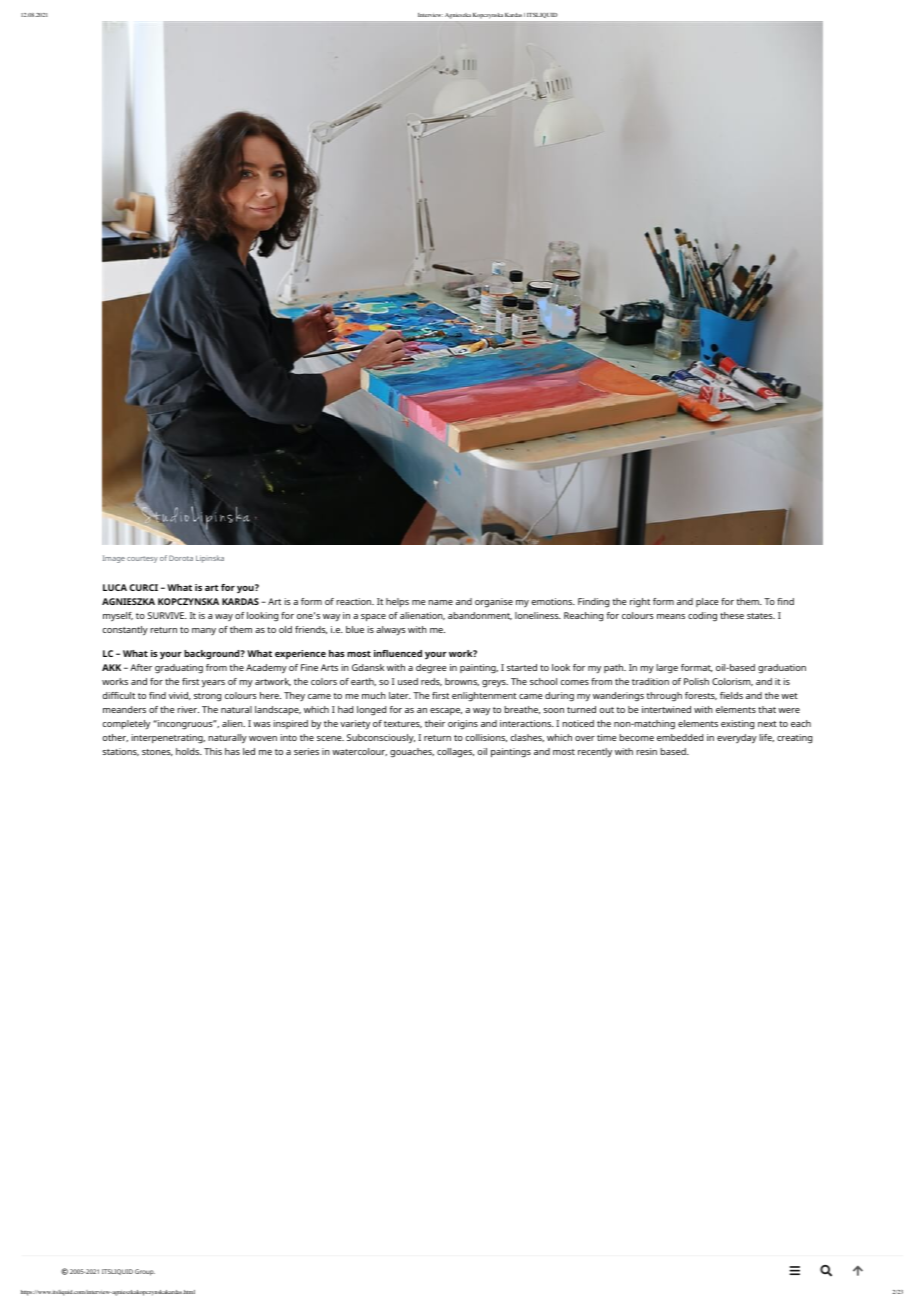 The height and width of the screenshot is (1308, 924). What do you see at coordinates (189, 751) in the screenshot?
I see `holds` at bounding box center [189, 751].
